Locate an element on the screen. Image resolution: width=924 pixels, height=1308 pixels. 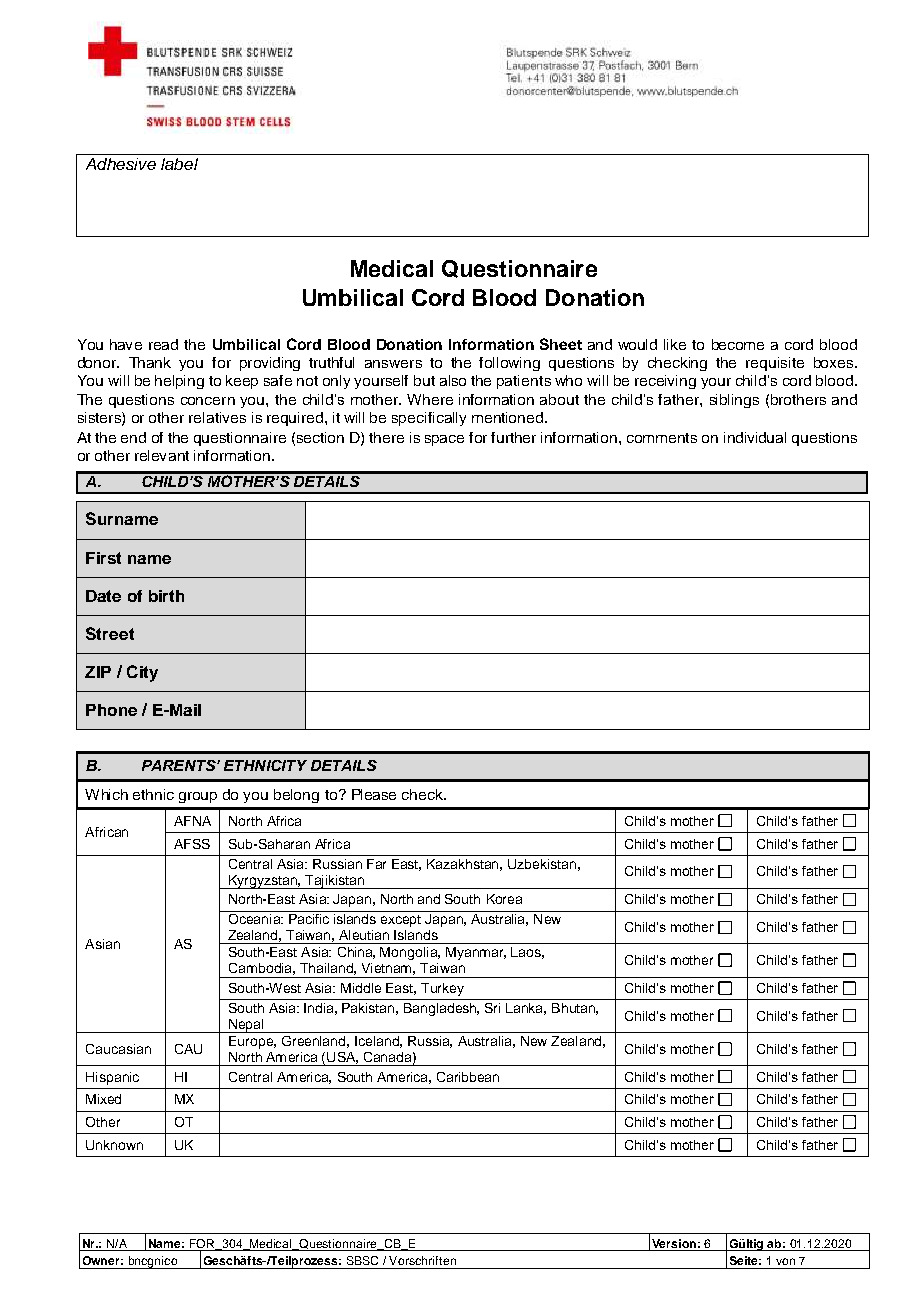
Sheet is located at coordinates (561, 344).
